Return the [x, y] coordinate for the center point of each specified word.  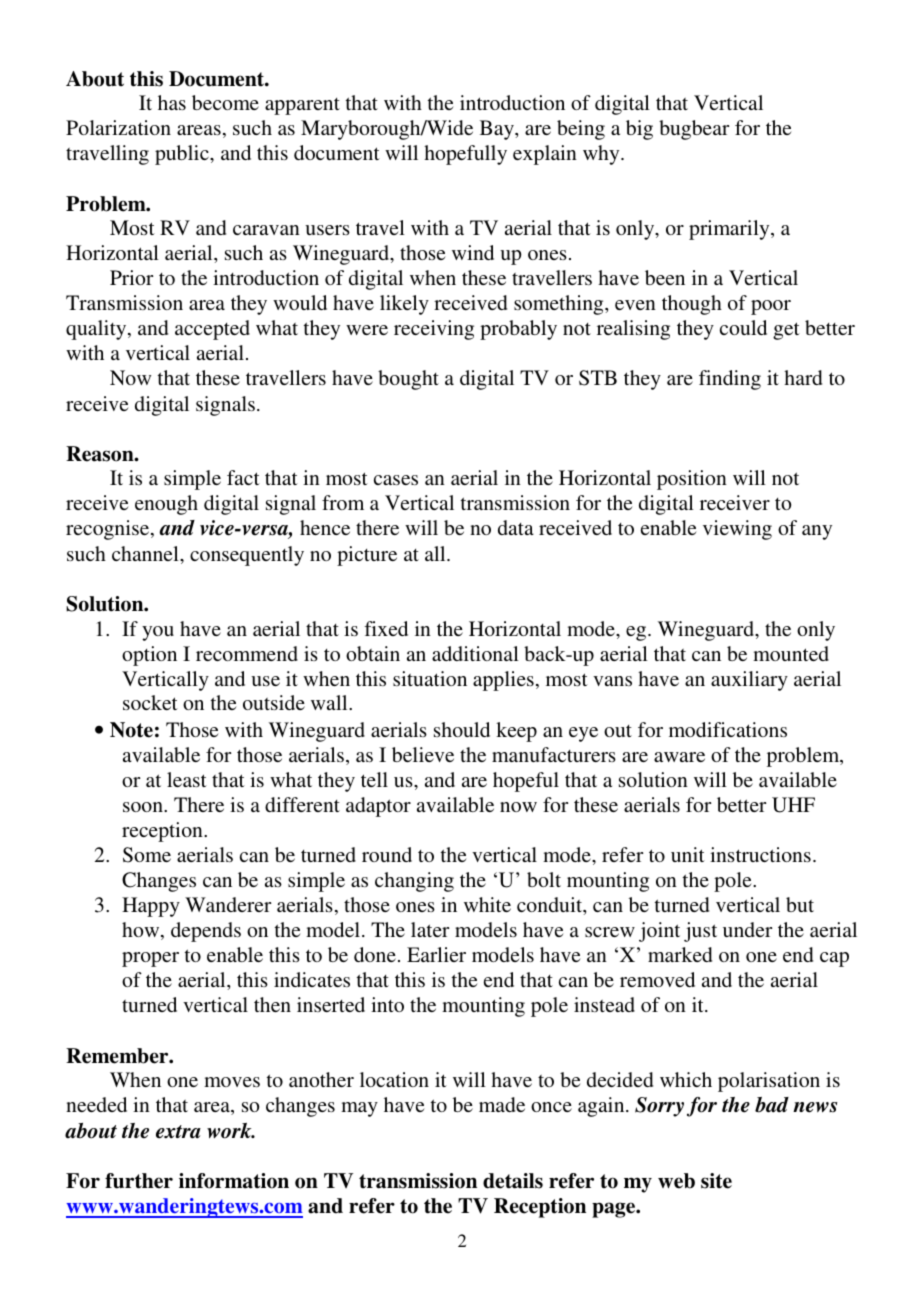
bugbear [694, 130]
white [487, 904]
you [158, 633]
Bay [498, 130]
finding [730, 380]
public [183, 155]
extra [178, 1132]
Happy [151, 907]
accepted [212, 330]
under [747, 929]
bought [408, 380]
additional [475, 653]
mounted [791, 653]
